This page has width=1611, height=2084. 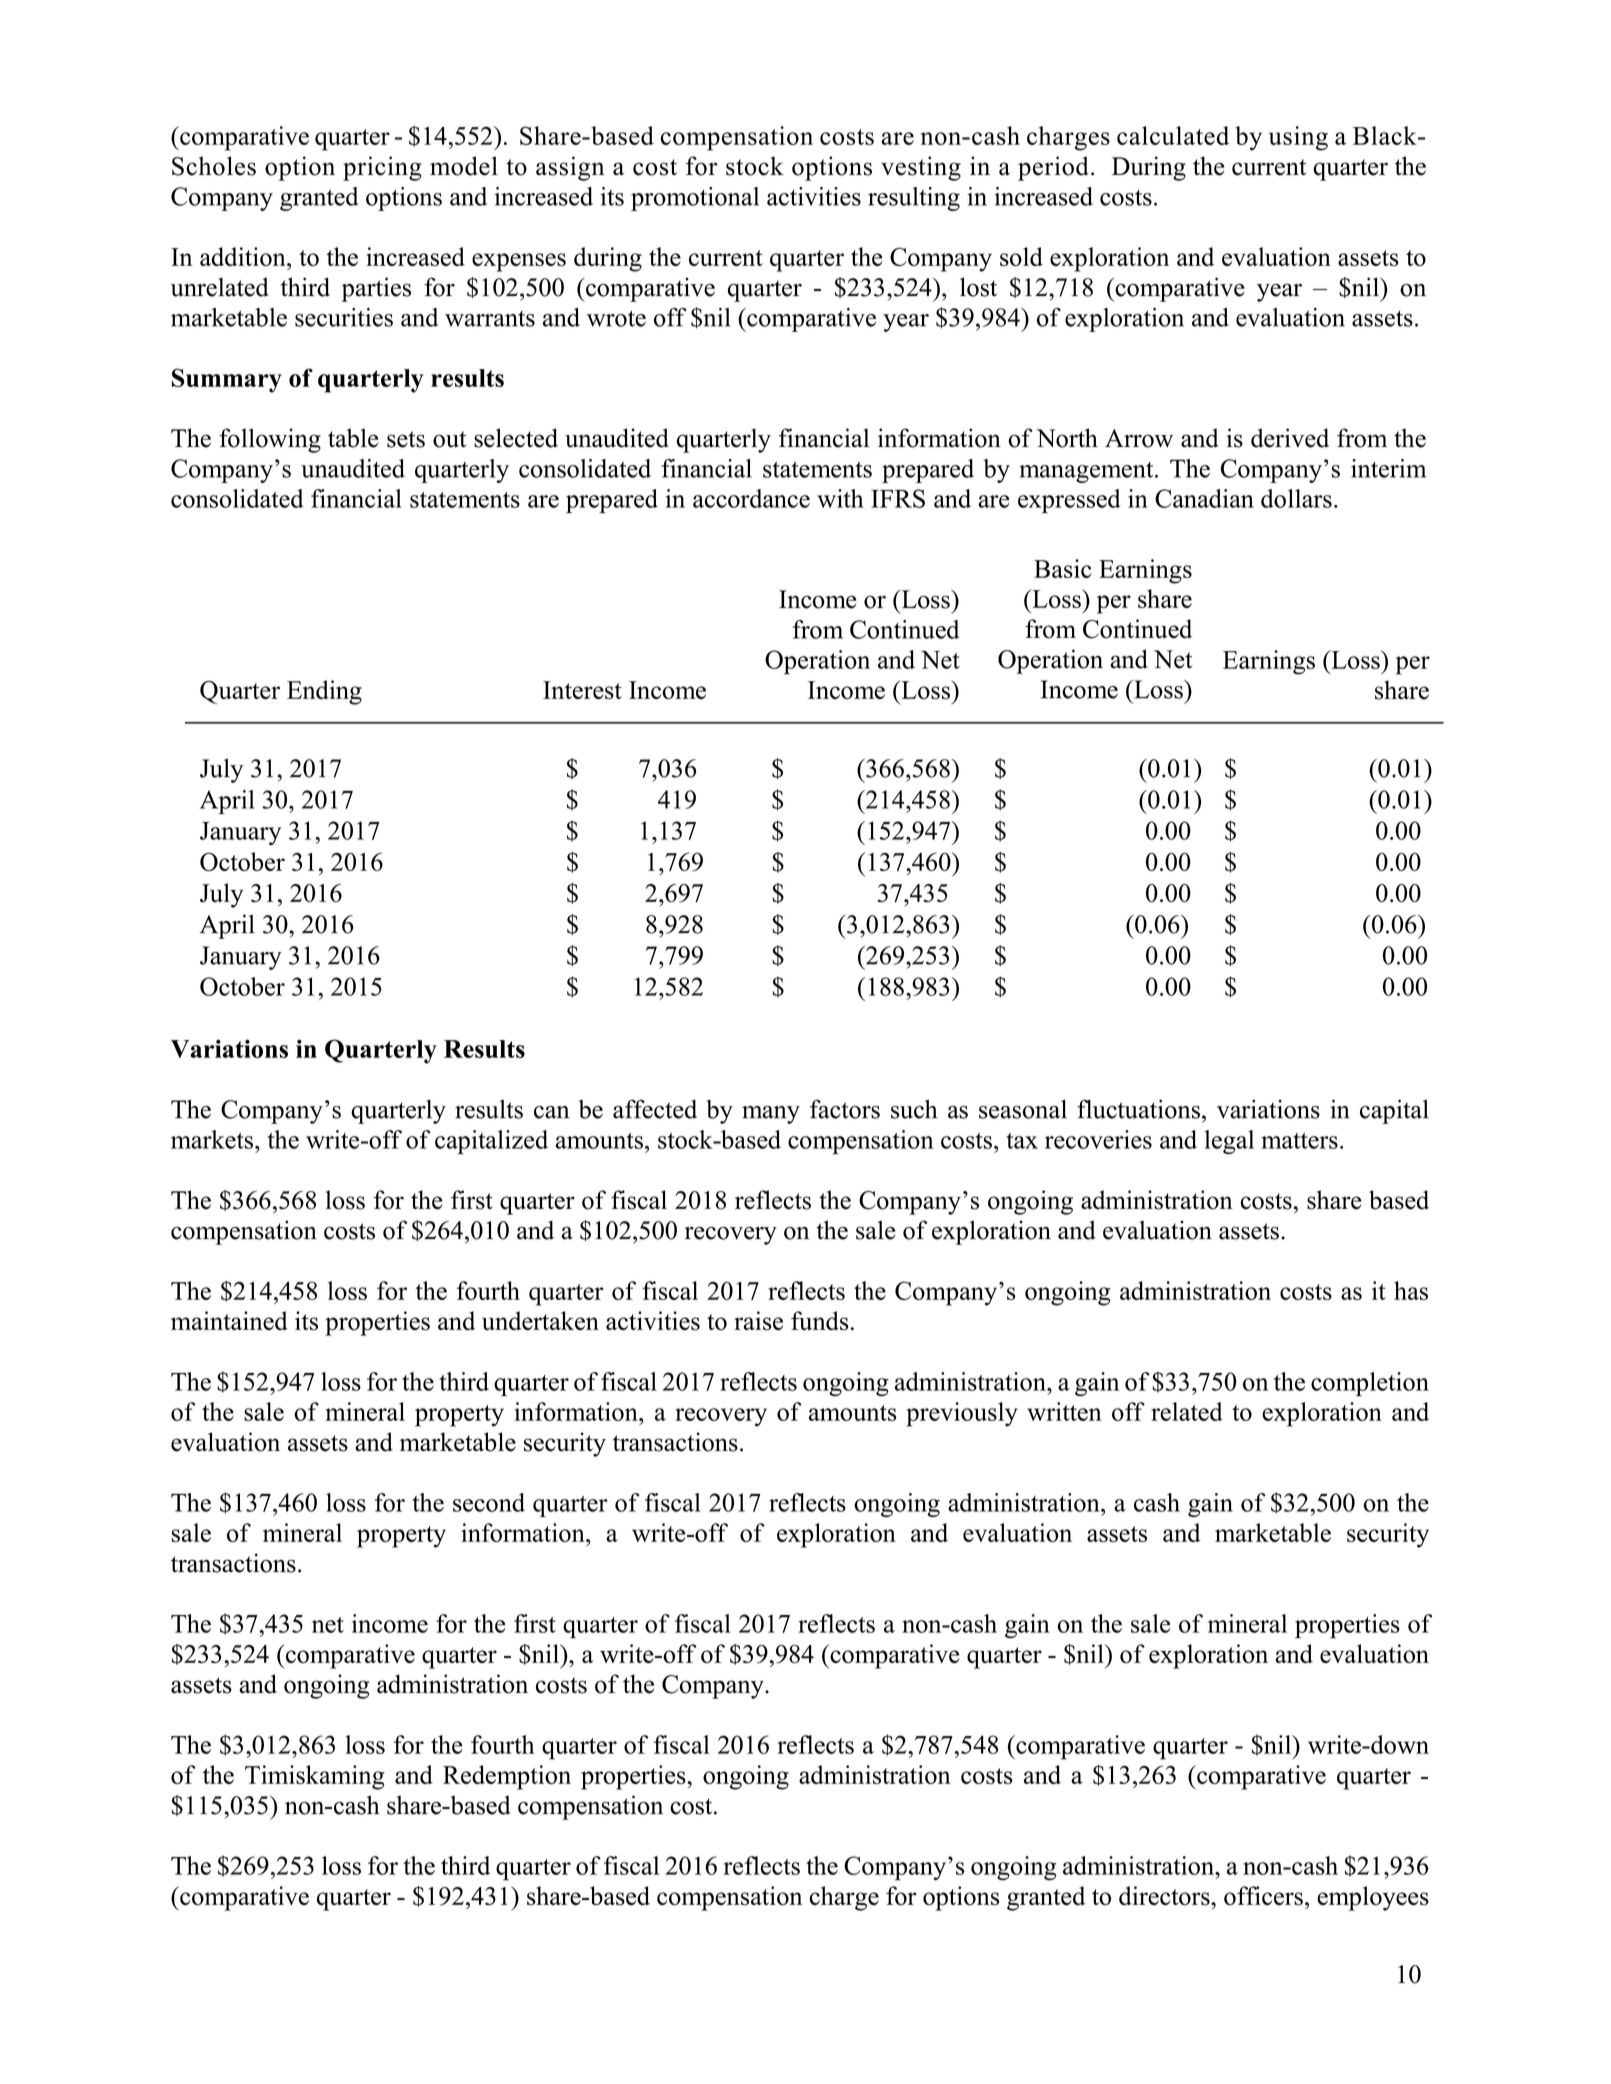 What do you see at coordinates (1298, 138) in the page?
I see `using` at bounding box center [1298, 138].
